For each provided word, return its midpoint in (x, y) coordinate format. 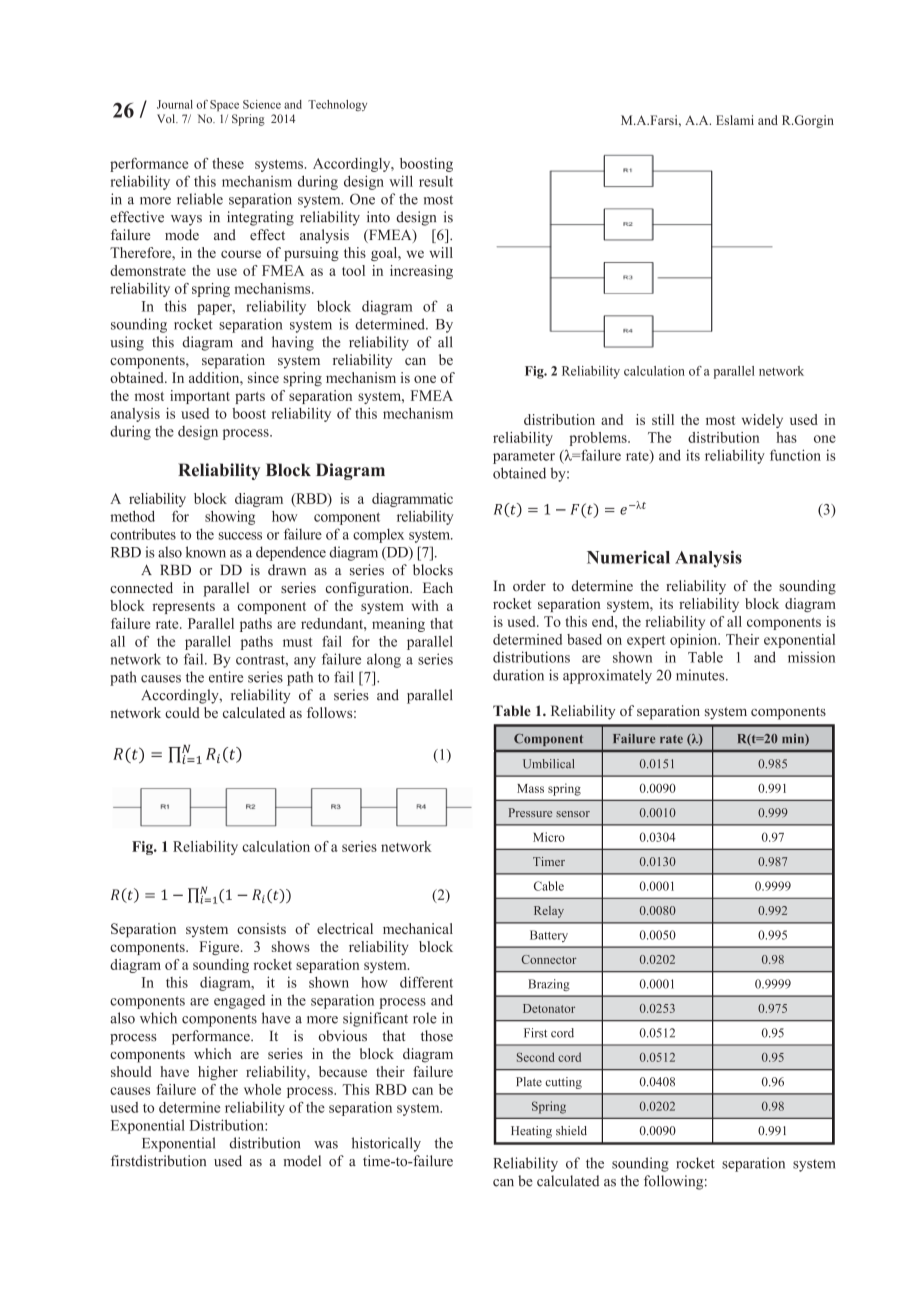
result (436, 181)
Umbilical (548, 764)
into (378, 217)
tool (353, 270)
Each (438, 587)
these (228, 163)
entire (226, 677)
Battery (549, 936)
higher (218, 1073)
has (786, 437)
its (693, 455)
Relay (549, 912)
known (206, 552)
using (127, 343)
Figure (220, 948)
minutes (701, 675)
